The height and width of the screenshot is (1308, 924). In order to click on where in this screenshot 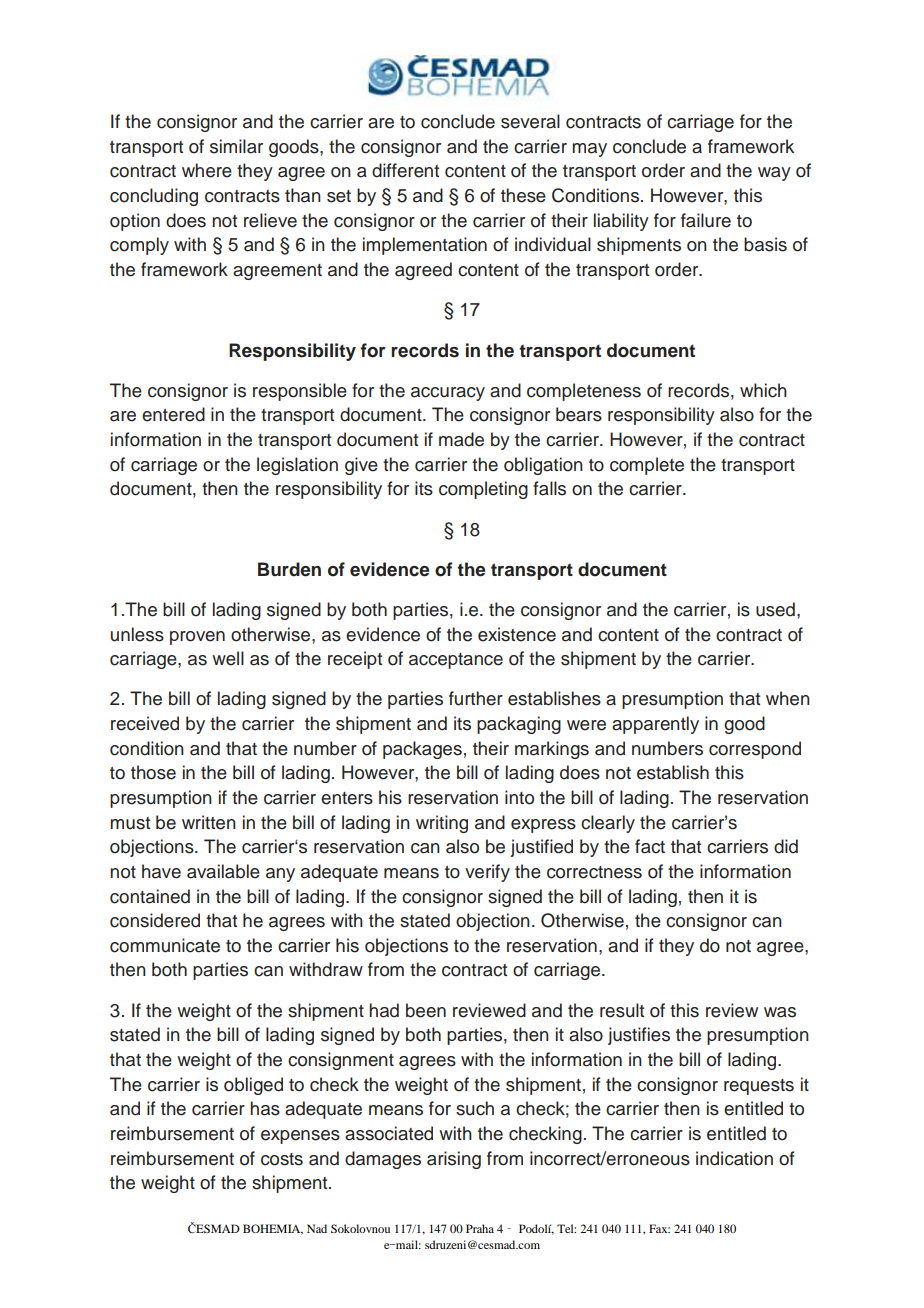, I will do `click(207, 170)`.
